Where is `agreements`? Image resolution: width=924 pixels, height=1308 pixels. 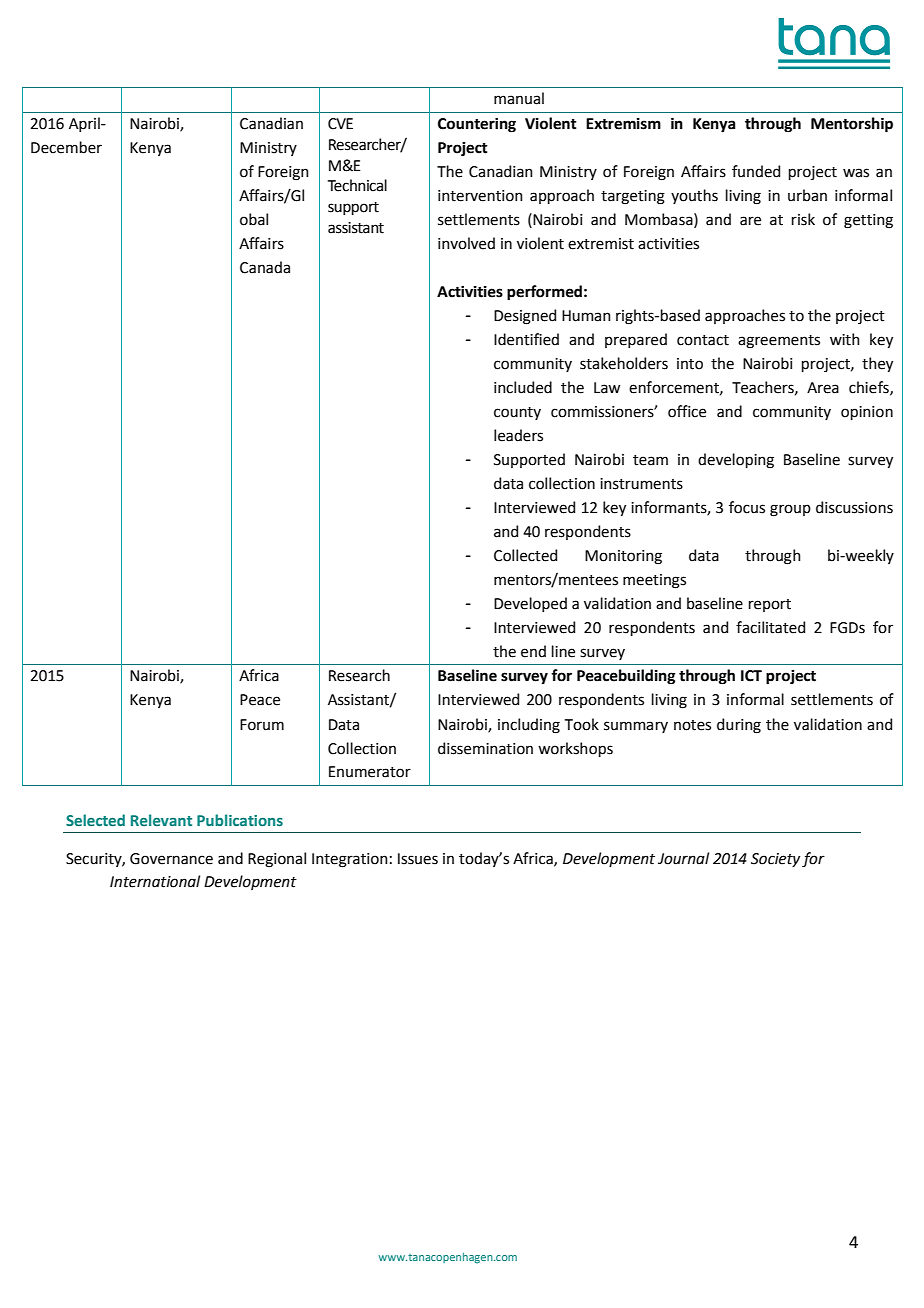 agreements is located at coordinates (779, 342).
